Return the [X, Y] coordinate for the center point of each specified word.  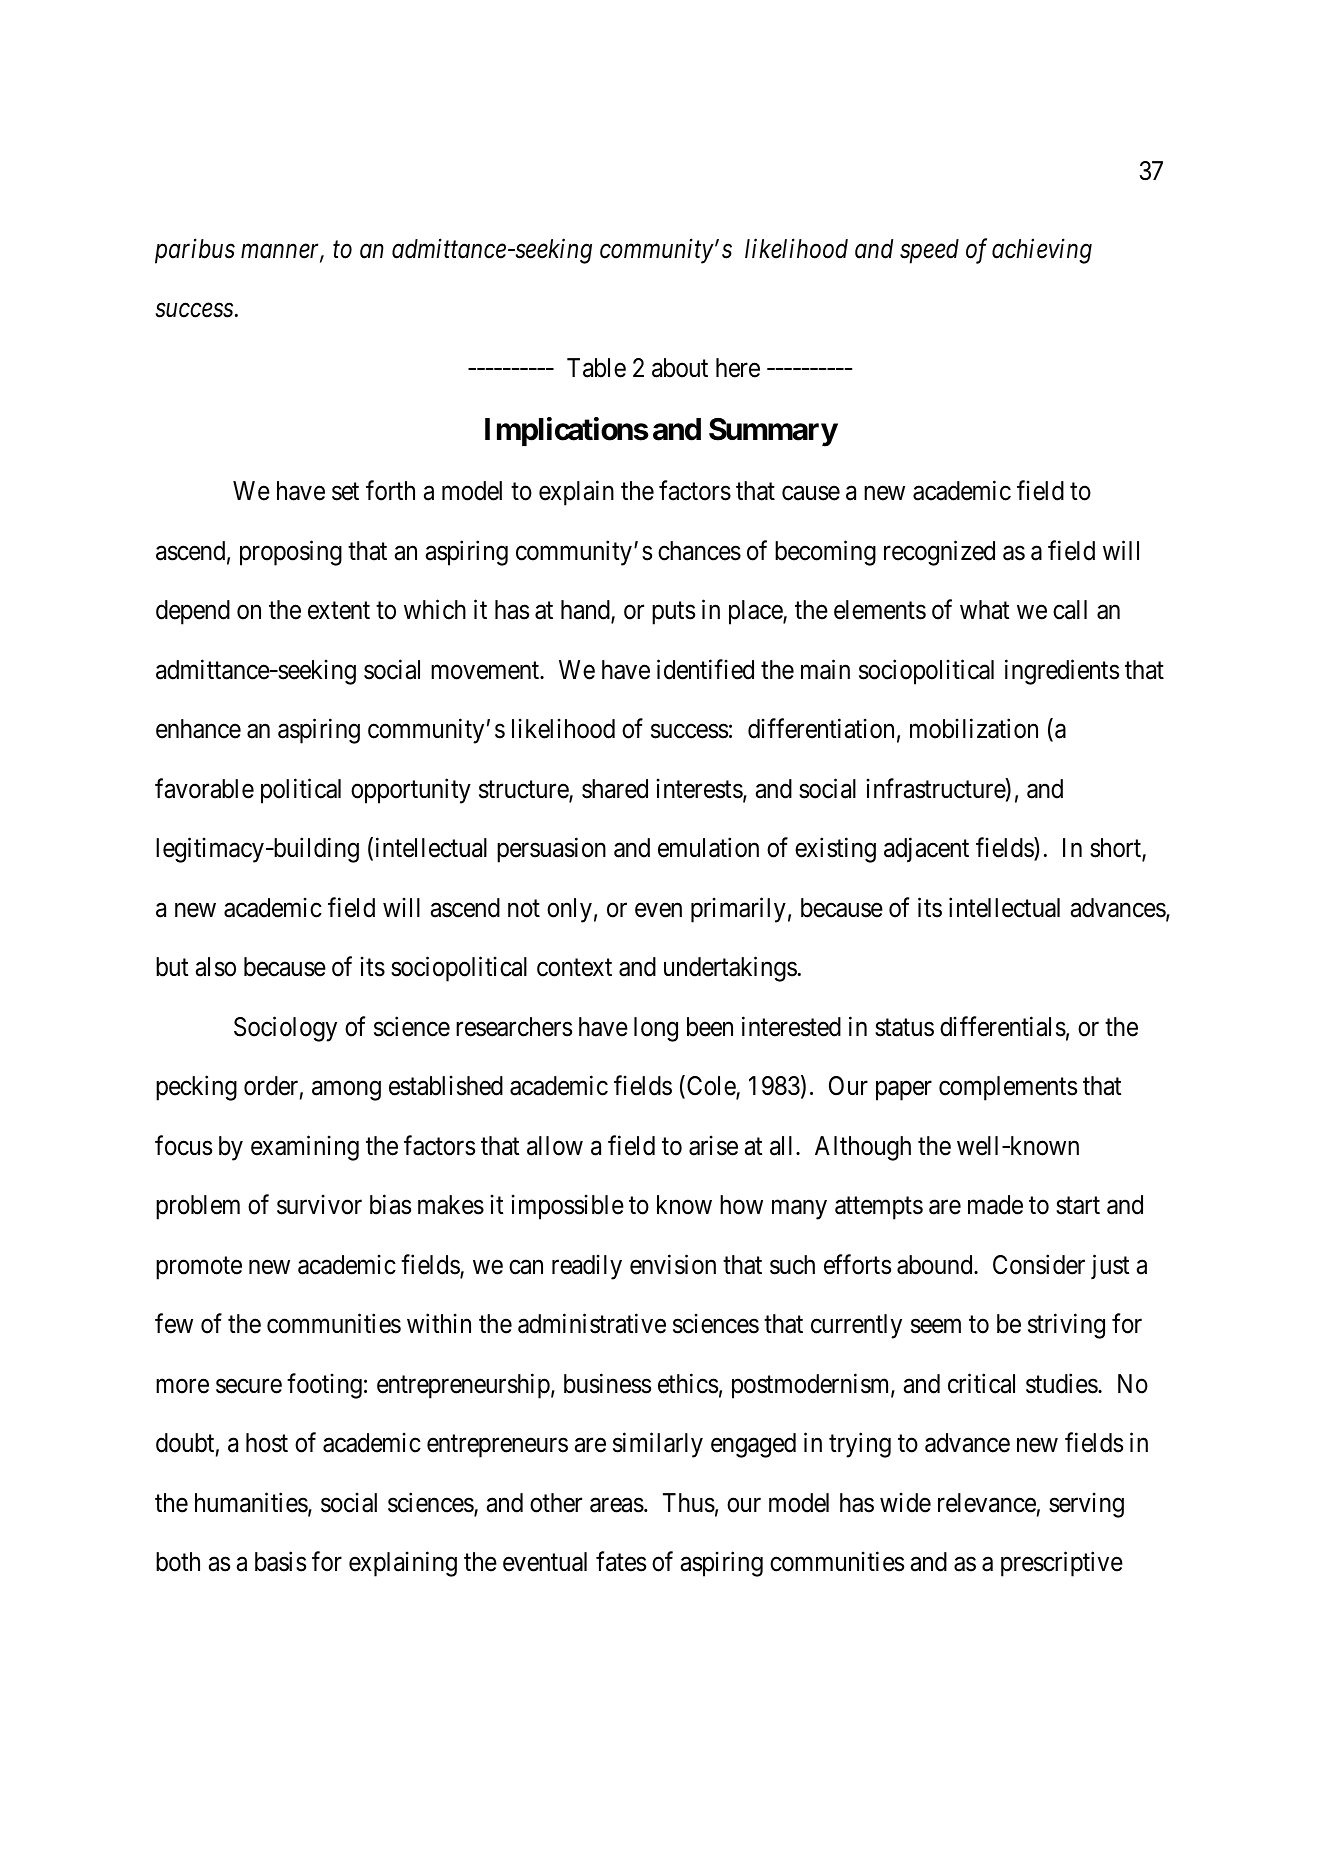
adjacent [926, 850]
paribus [195, 251]
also [216, 967]
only [569, 910]
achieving [1042, 251]
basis [280, 1561]
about [680, 368]
